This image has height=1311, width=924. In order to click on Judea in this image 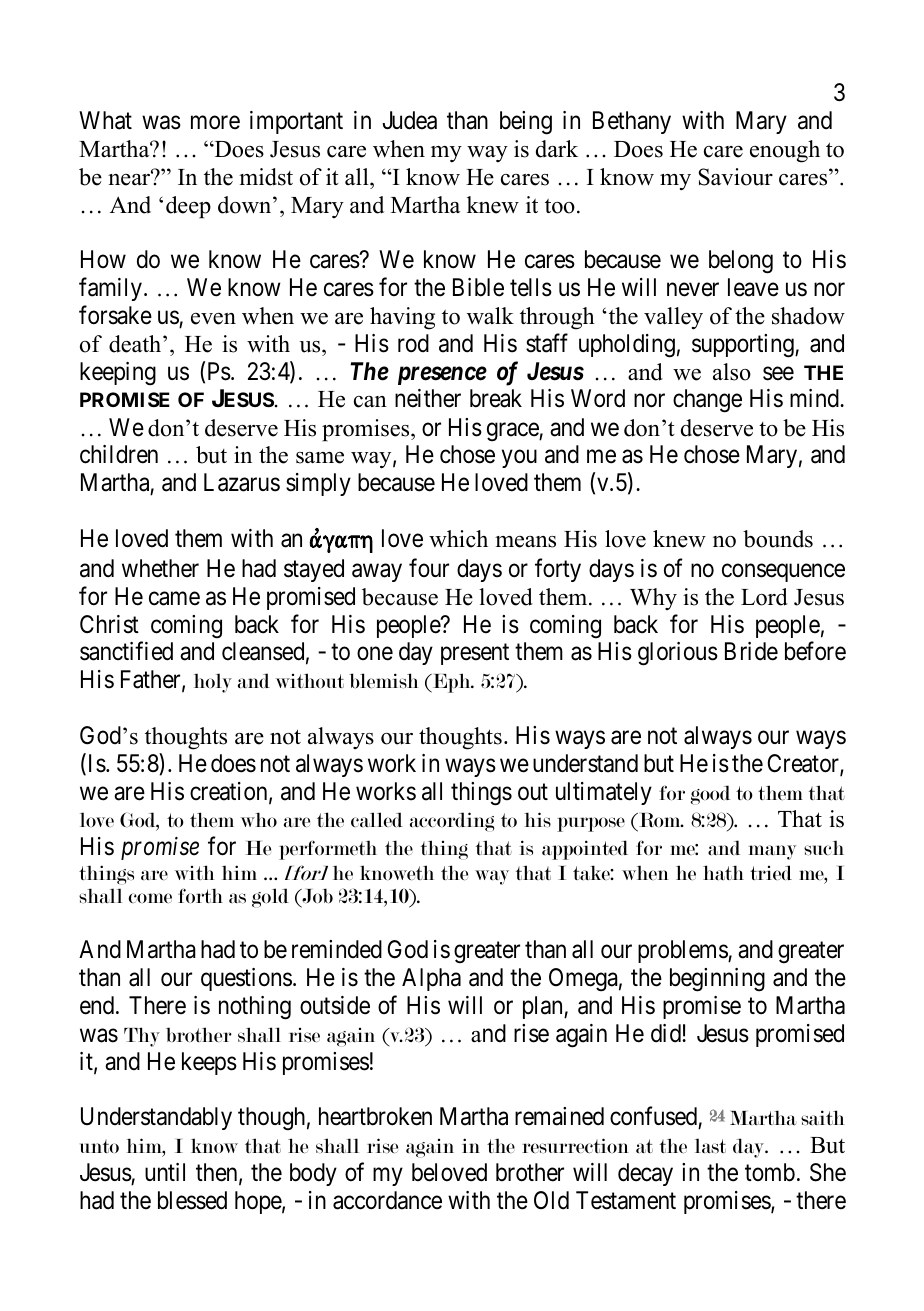, I will do `click(409, 120)`.
